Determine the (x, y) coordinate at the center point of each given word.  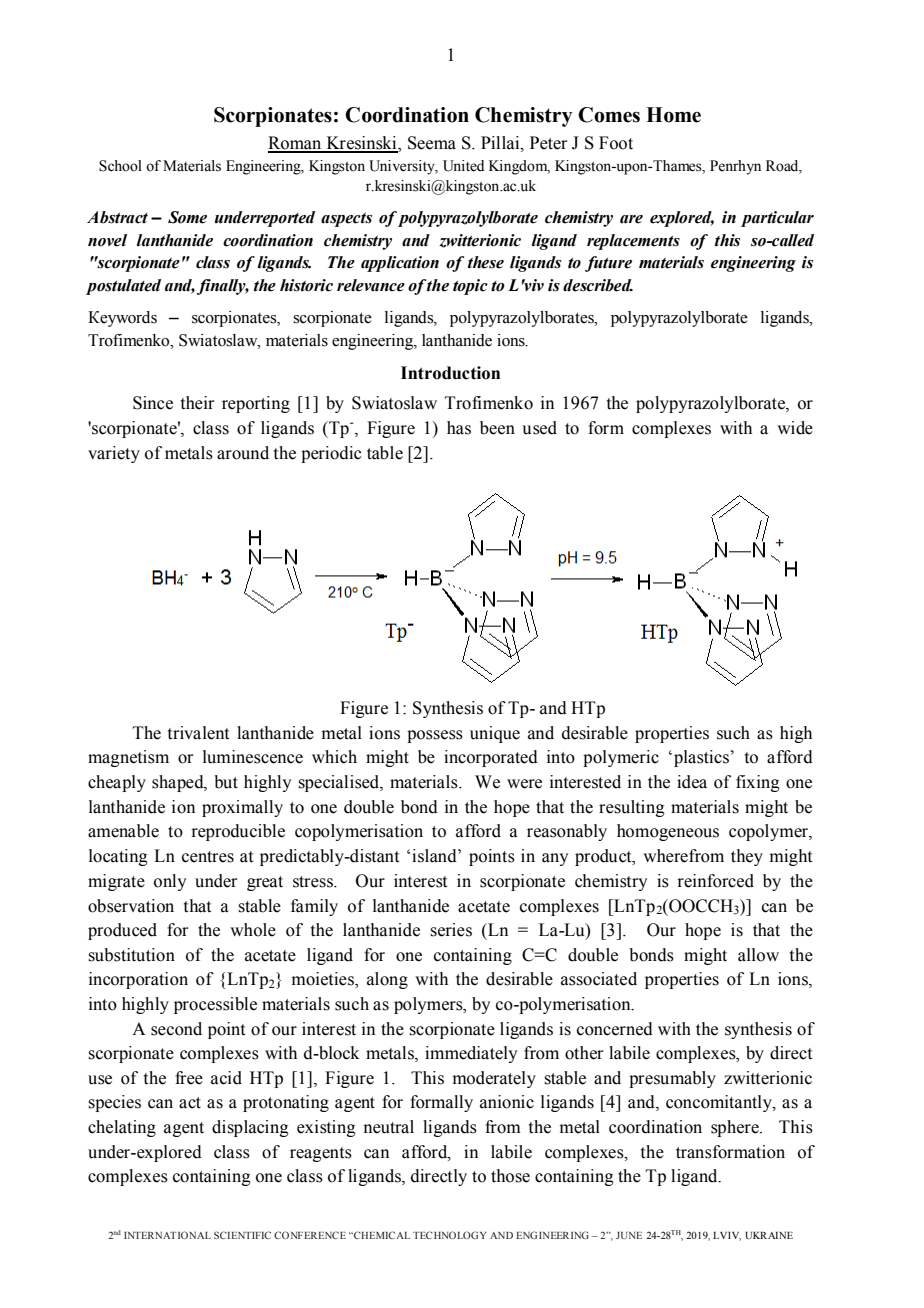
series (451, 930)
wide (795, 428)
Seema (432, 143)
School (120, 166)
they (747, 857)
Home (673, 115)
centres (208, 857)
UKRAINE (769, 1235)
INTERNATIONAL (167, 1235)
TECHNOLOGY (449, 1235)
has (459, 428)
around (243, 453)
